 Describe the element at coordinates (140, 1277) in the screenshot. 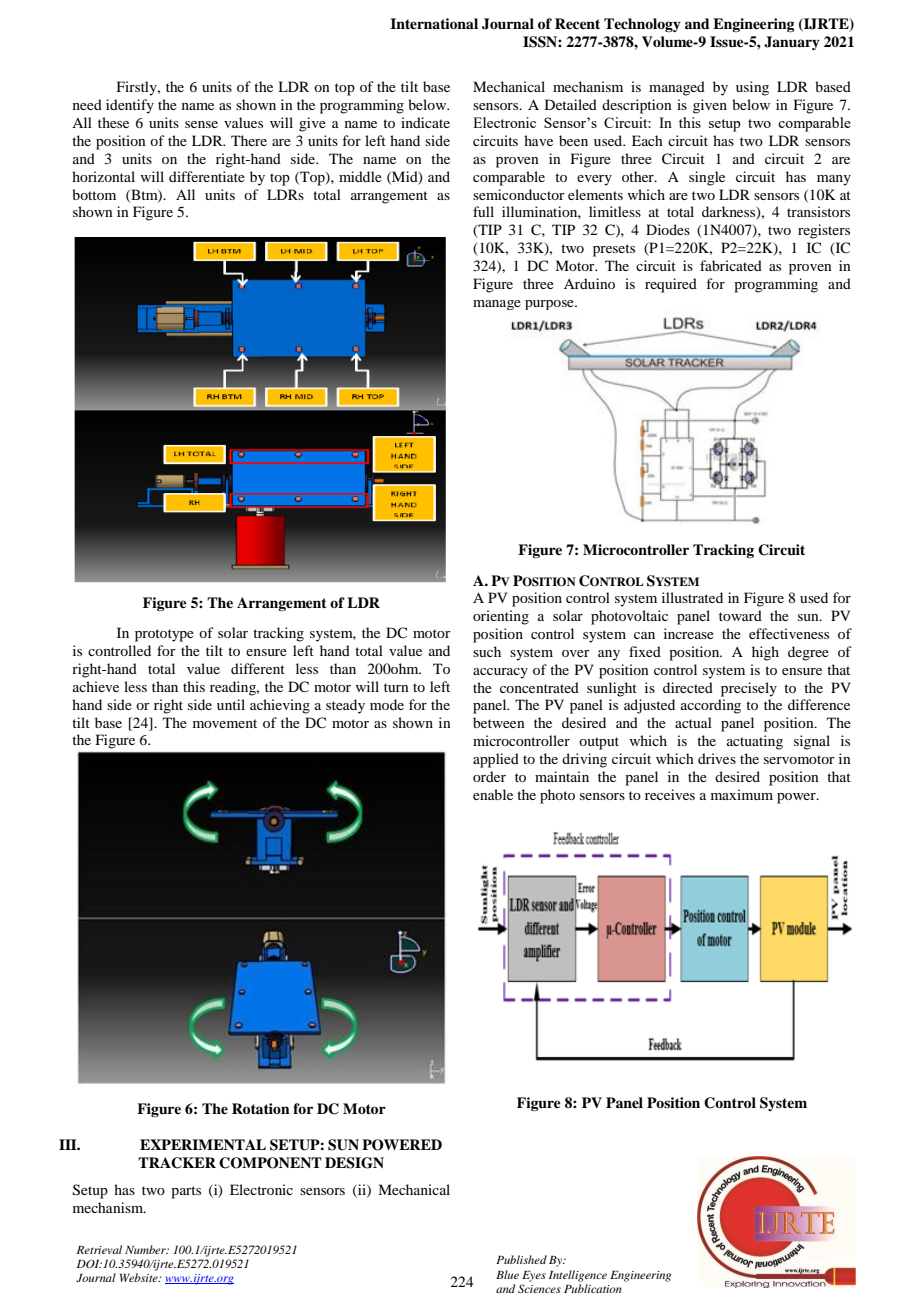

I see `Website` at that location.
